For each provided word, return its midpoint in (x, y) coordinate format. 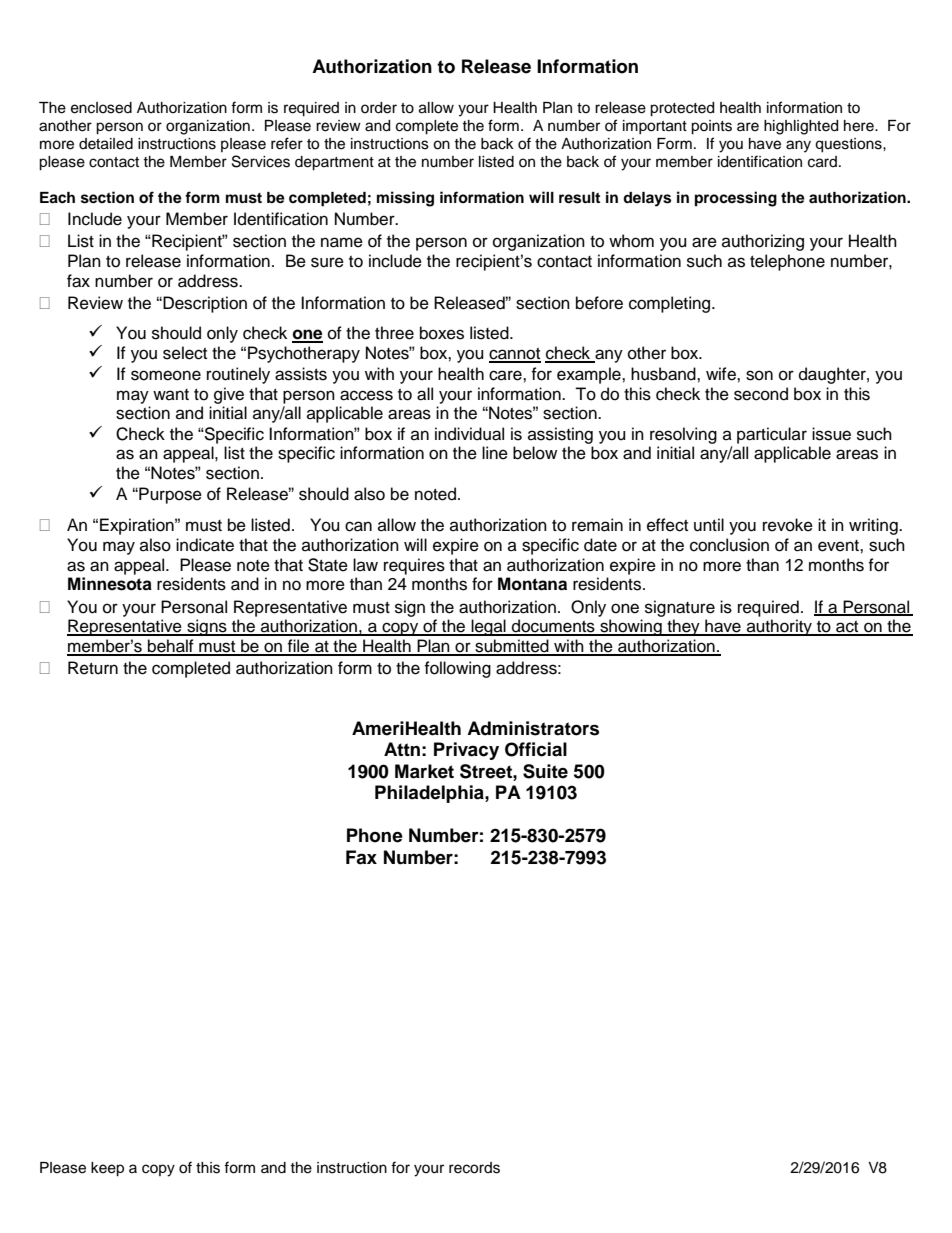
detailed (106, 144)
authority (780, 627)
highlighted (801, 127)
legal (488, 627)
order (379, 108)
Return (93, 668)
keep (107, 1169)
